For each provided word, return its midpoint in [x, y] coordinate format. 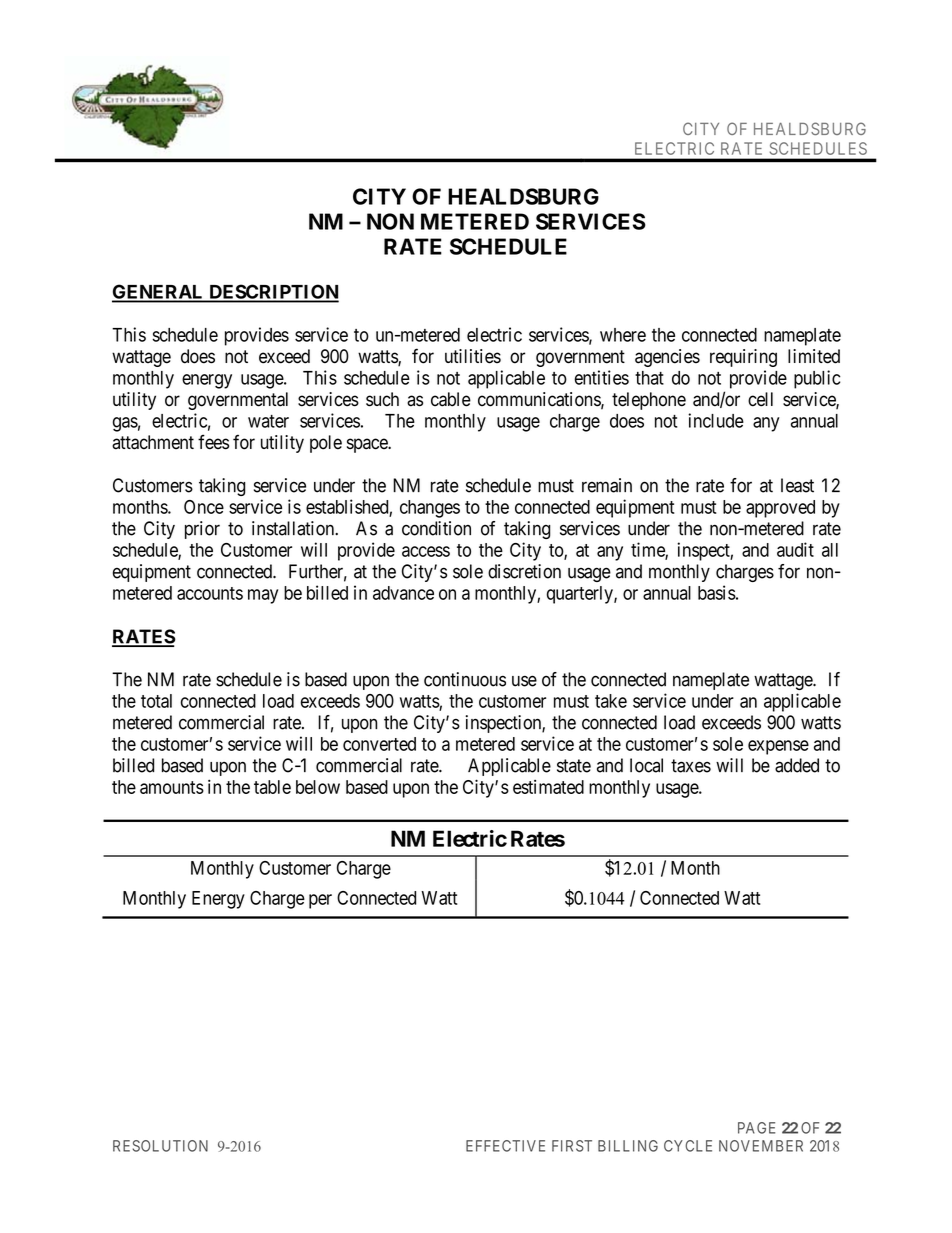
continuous [465, 679]
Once [204, 507]
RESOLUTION [160, 1146]
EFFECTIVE [505, 1146]
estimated [548, 787]
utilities [473, 356]
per [320, 901]
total [156, 701]
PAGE [756, 1128]
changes [430, 509]
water [268, 421]
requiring [743, 358]
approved [780, 509]
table [272, 787]
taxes [691, 766]
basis [717, 592]
